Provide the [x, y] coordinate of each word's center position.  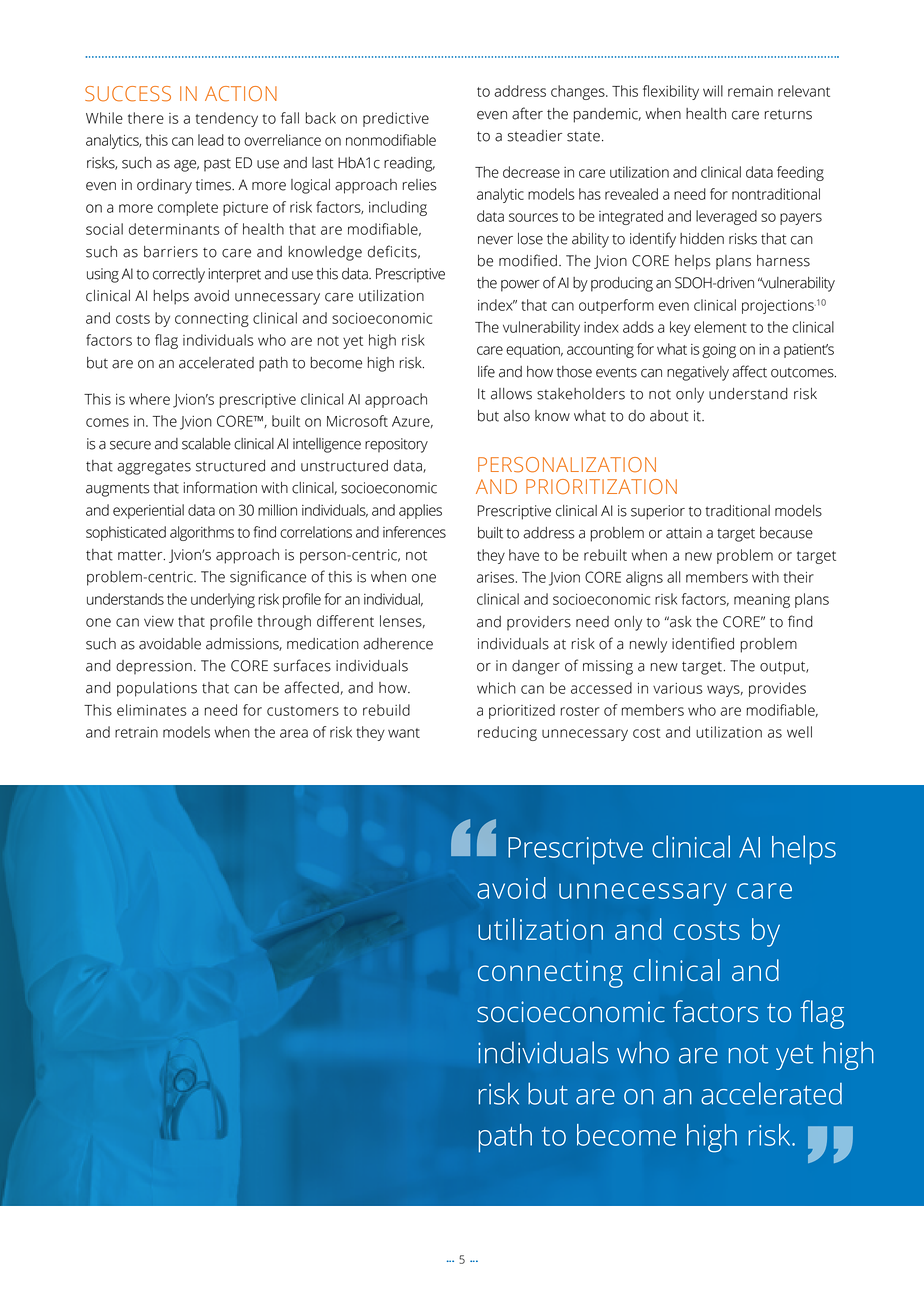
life [486, 371]
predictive [396, 119]
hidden [702, 239]
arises [497, 577]
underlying [223, 600]
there [146, 118]
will [713, 91]
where [149, 399]
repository [396, 445]
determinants [174, 229]
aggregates [154, 468]
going [719, 351]
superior [658, 512]
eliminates [152, 710]
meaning [762, 601]
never [495, 240]
